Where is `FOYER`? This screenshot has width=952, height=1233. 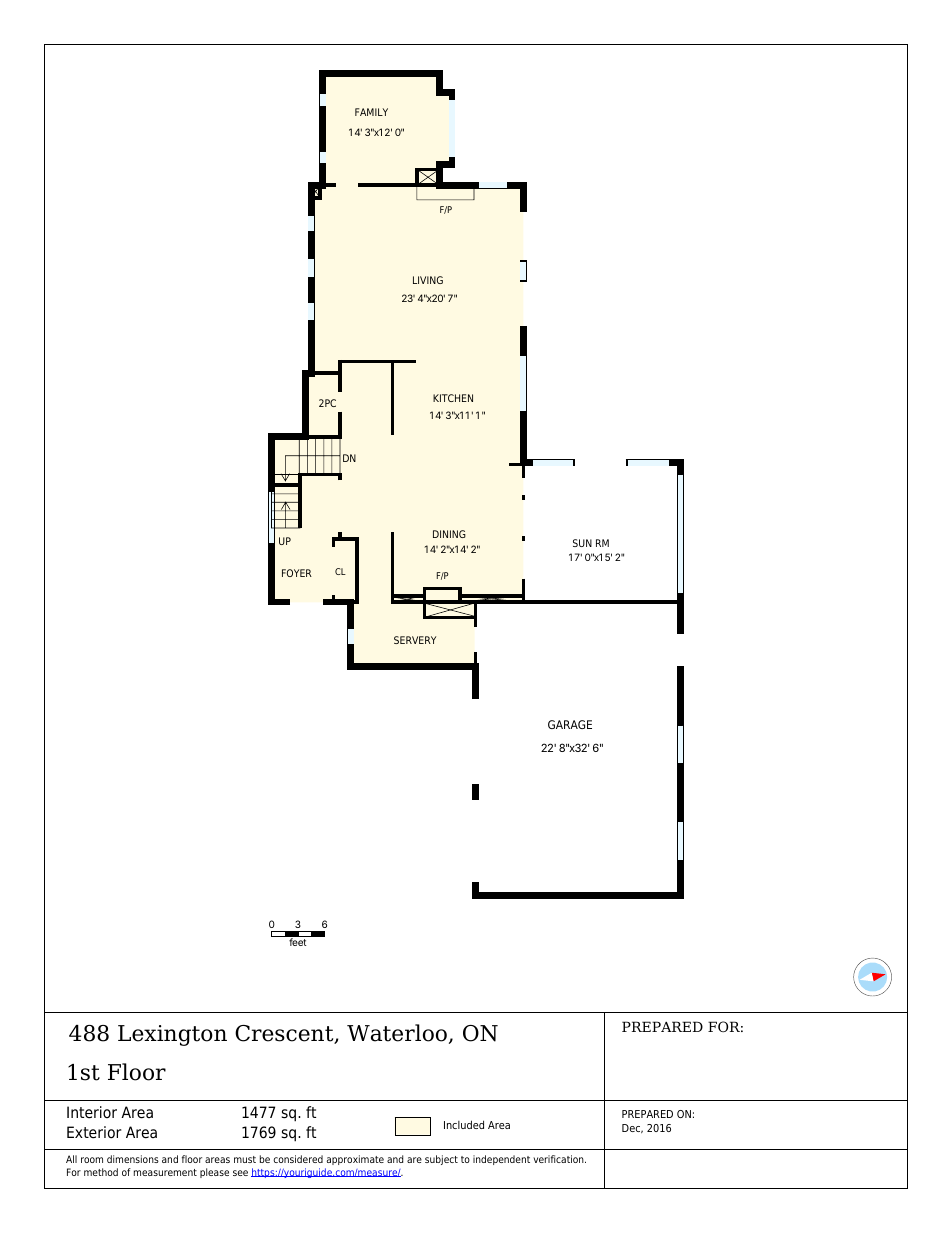 FOYER is located at coordinates (297, 573).
